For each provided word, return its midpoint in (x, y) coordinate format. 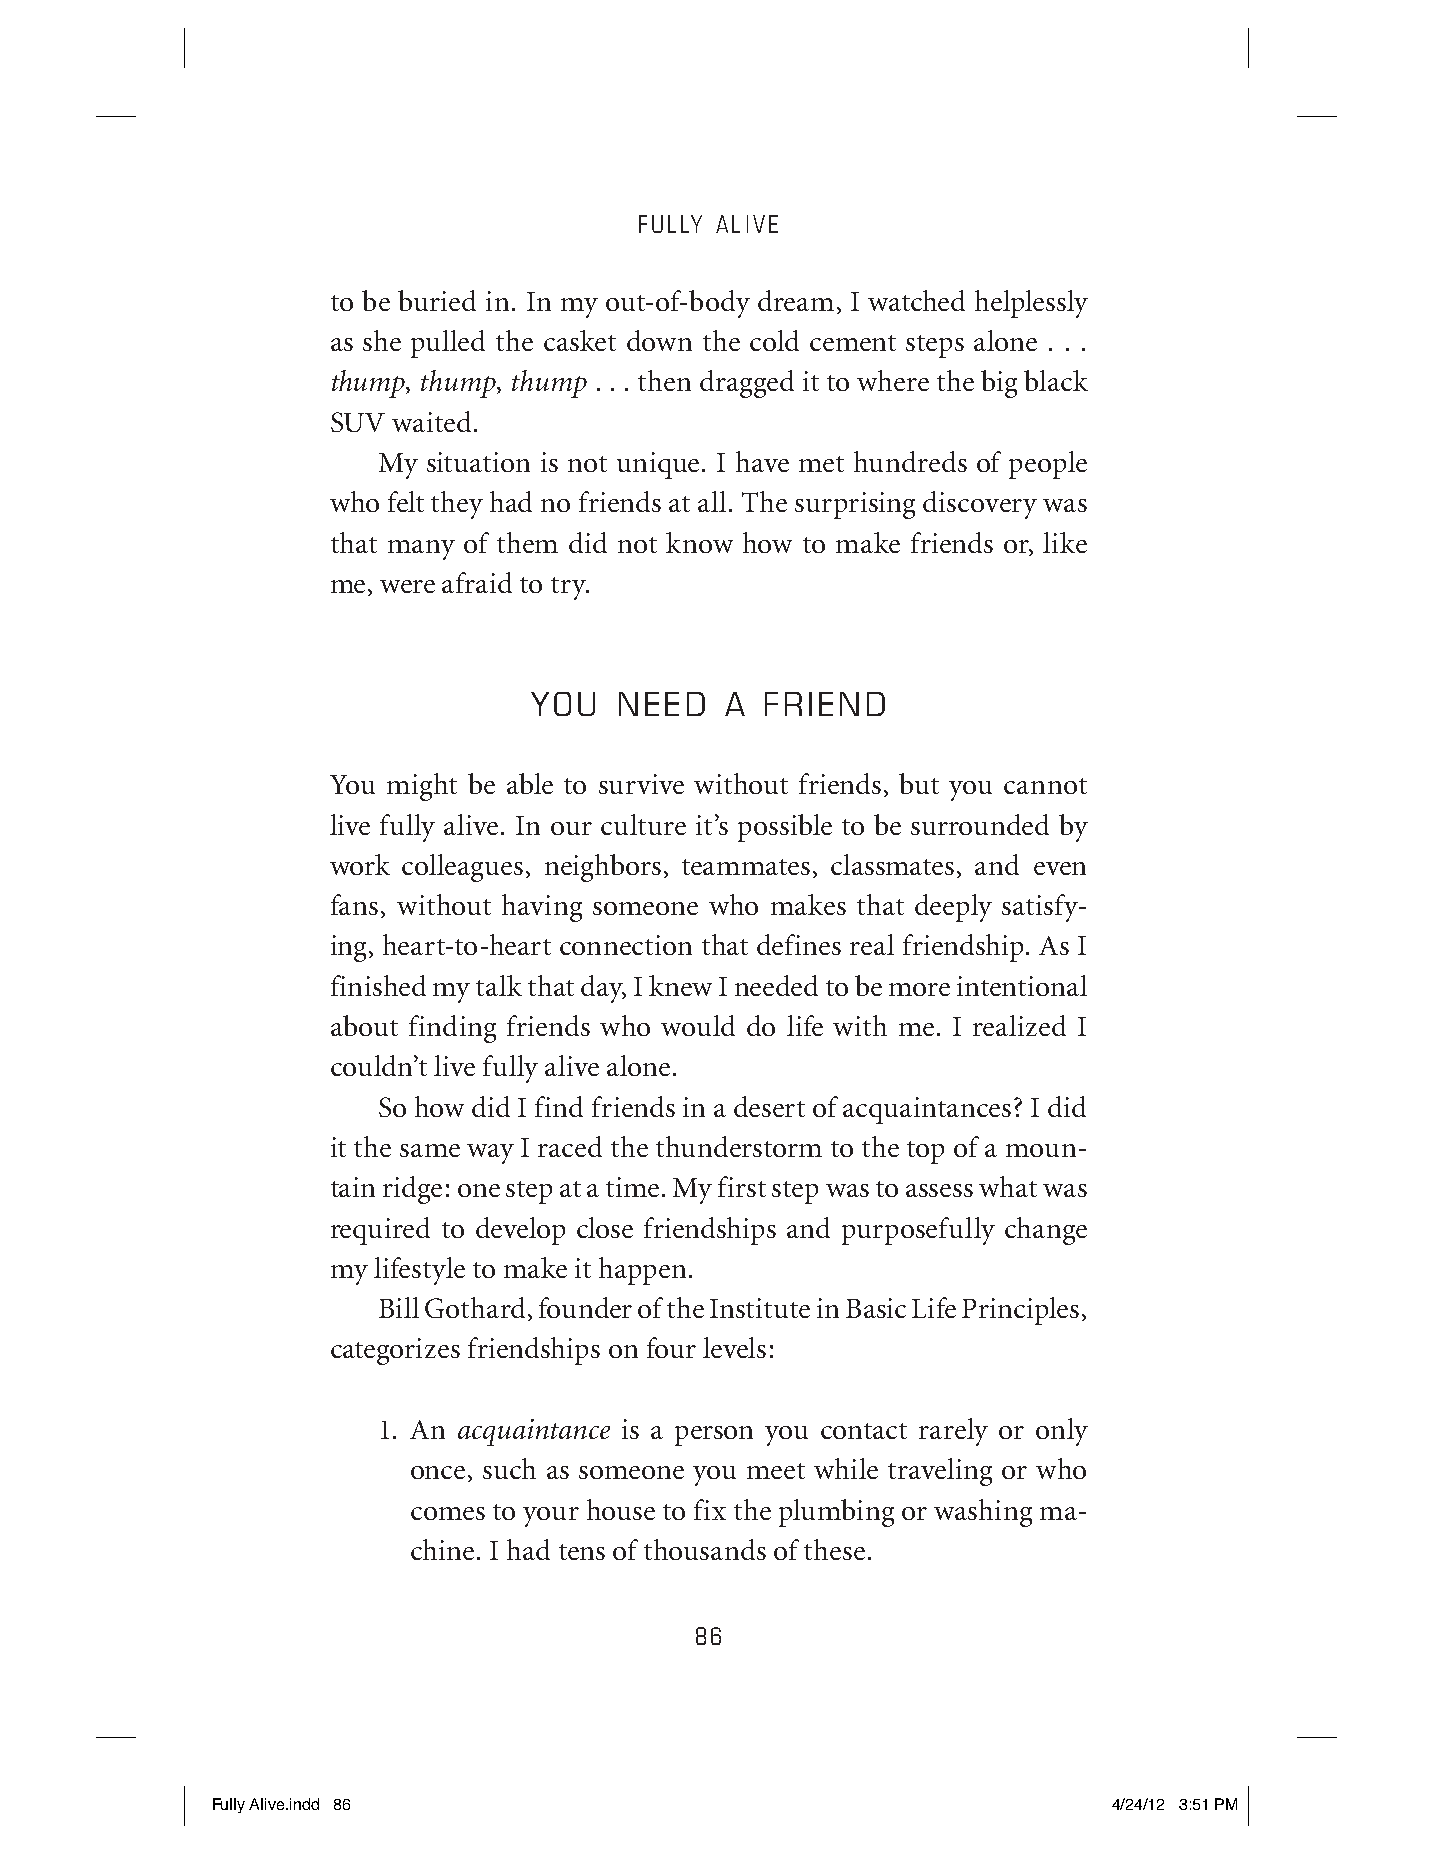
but (919, 783)
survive (641, 784)
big (999, 384)
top (925, 1152)
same (430, 1150)
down (659, 340)
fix (710, 1509)
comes (448, 1513)
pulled (448, 344)
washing (983, 1513)
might (422, 787)
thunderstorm (739, 1146)
